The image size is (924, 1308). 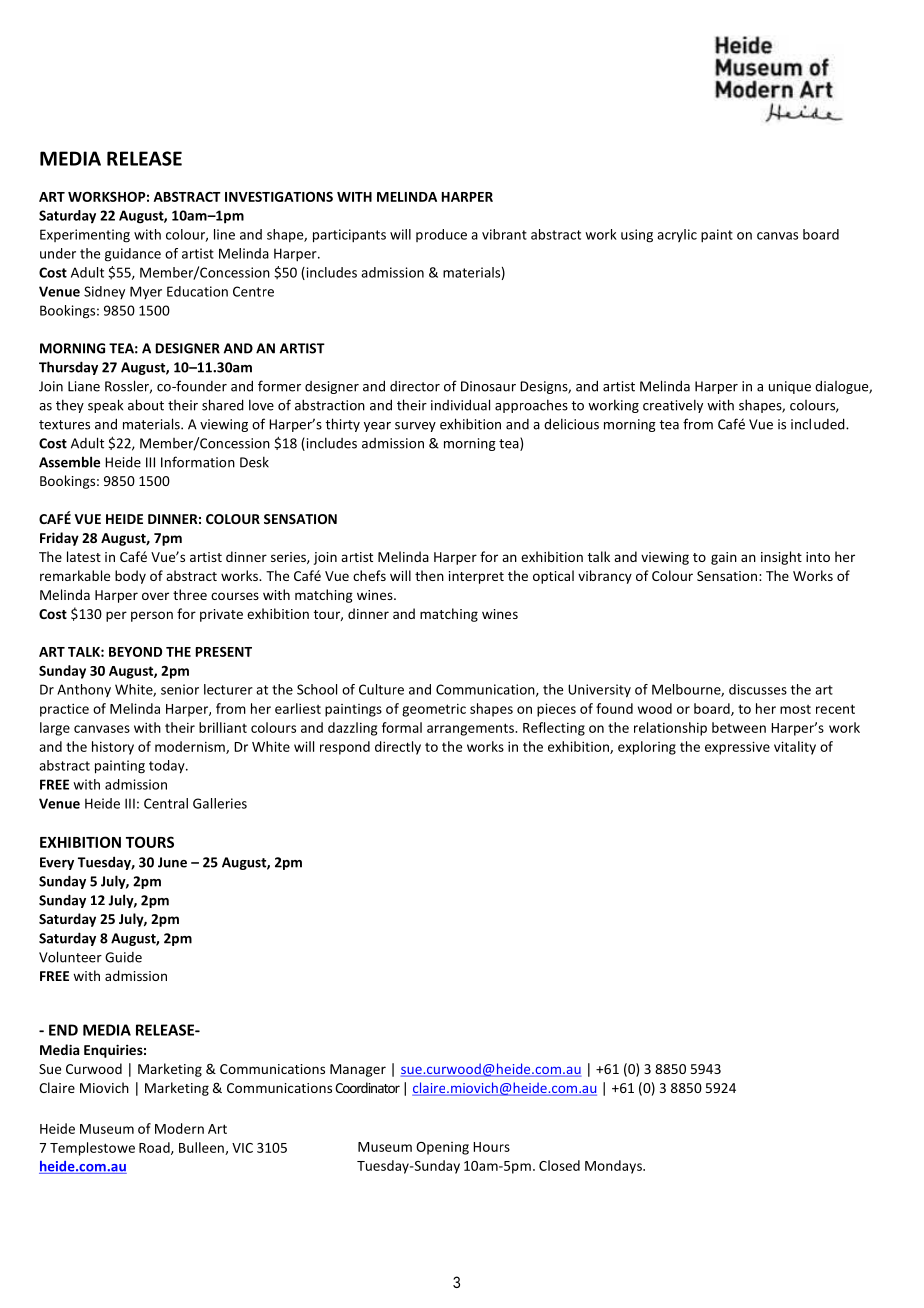 What do you see at coordinates (677, 235) in the screenshot?
I see `acrylic` at bounding box center [677, 235].
